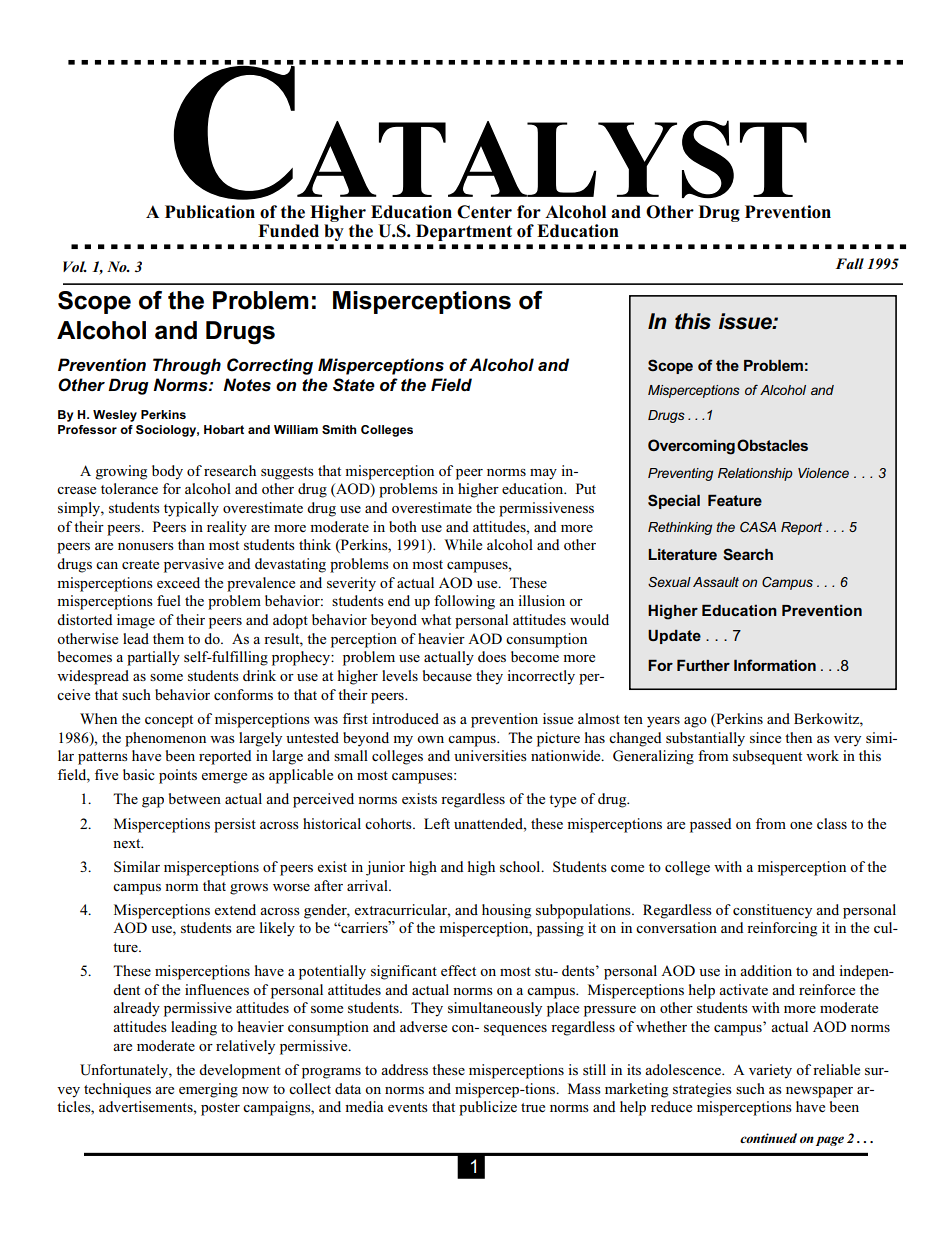  Describe the element at coordinates (153, 802) in the image. I see `gap` at that location.
